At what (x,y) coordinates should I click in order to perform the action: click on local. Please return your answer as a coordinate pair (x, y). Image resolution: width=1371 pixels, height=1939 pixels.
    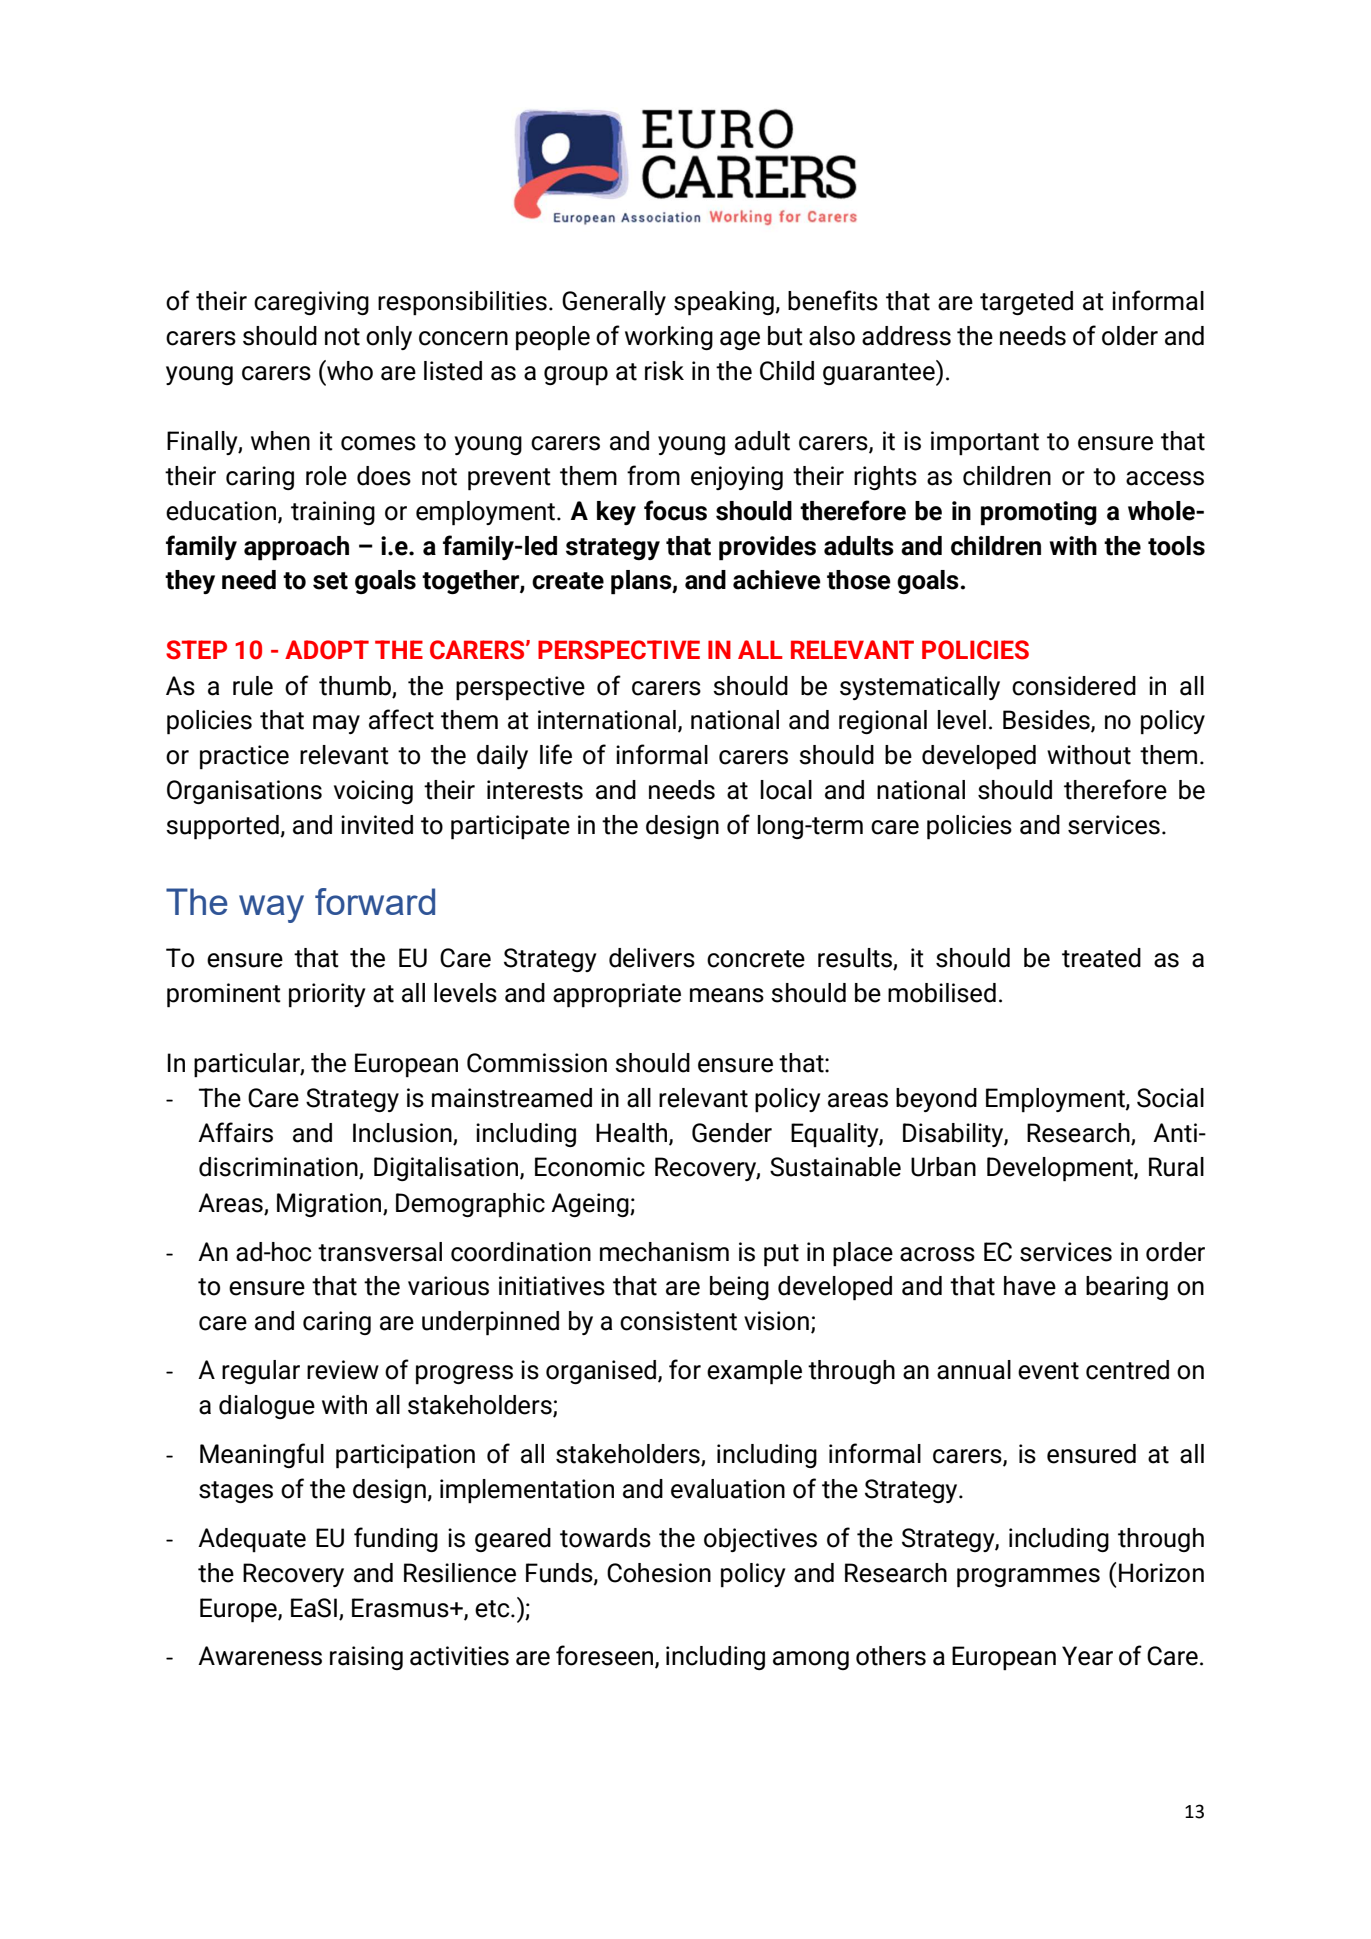
    Looking at the image, I should click on (786, 790).
